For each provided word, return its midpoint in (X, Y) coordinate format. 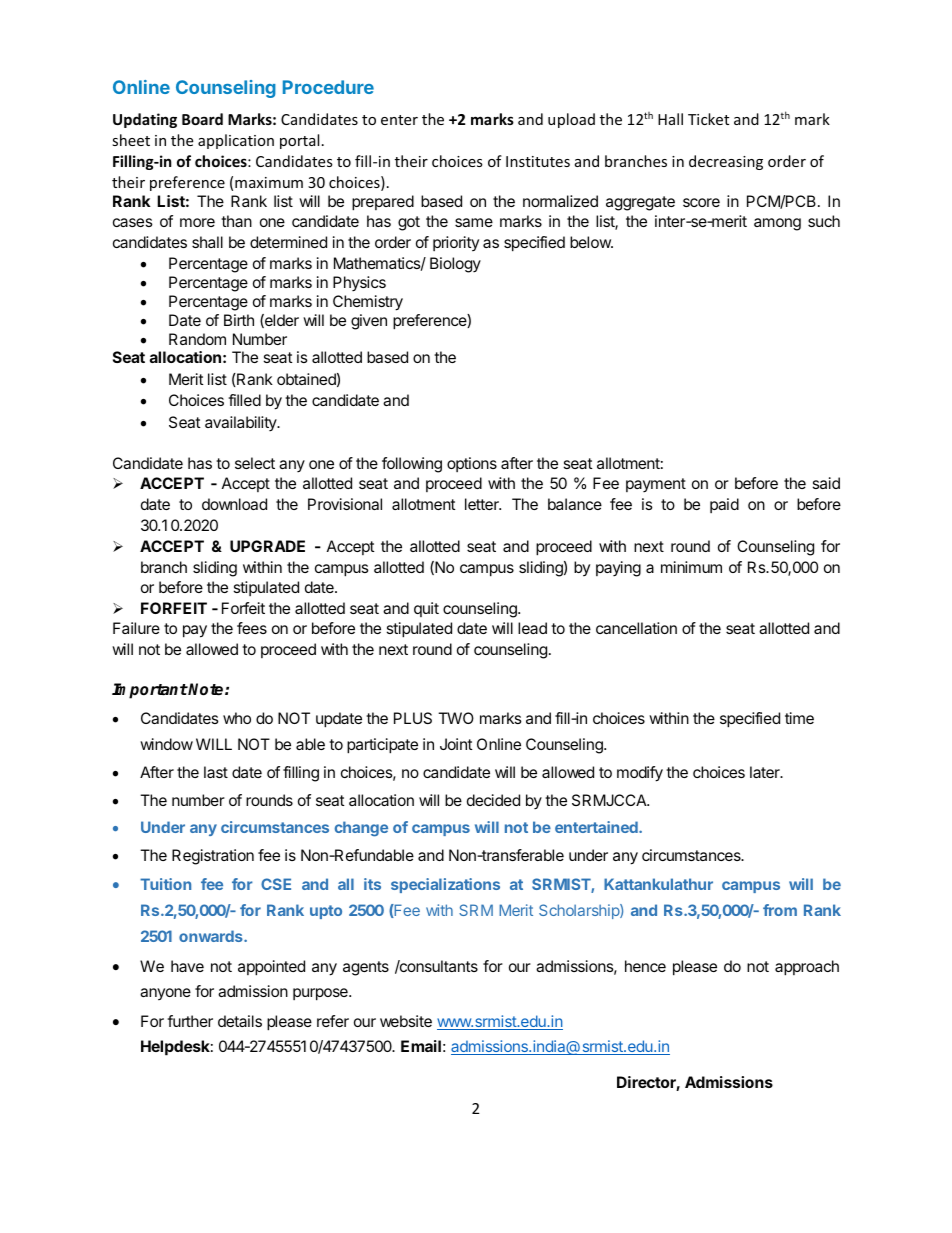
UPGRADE (267, 546)
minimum (691, 567)
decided (493, 800)
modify (640, 774)
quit (426, 609)
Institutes (538, 161)
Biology (455, 265)
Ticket (708, 119)
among (777, 224)
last (216, 772)
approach (807, 968)
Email (421, 1046)
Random (197, 339)
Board (202, 119)
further (190, 1021)
